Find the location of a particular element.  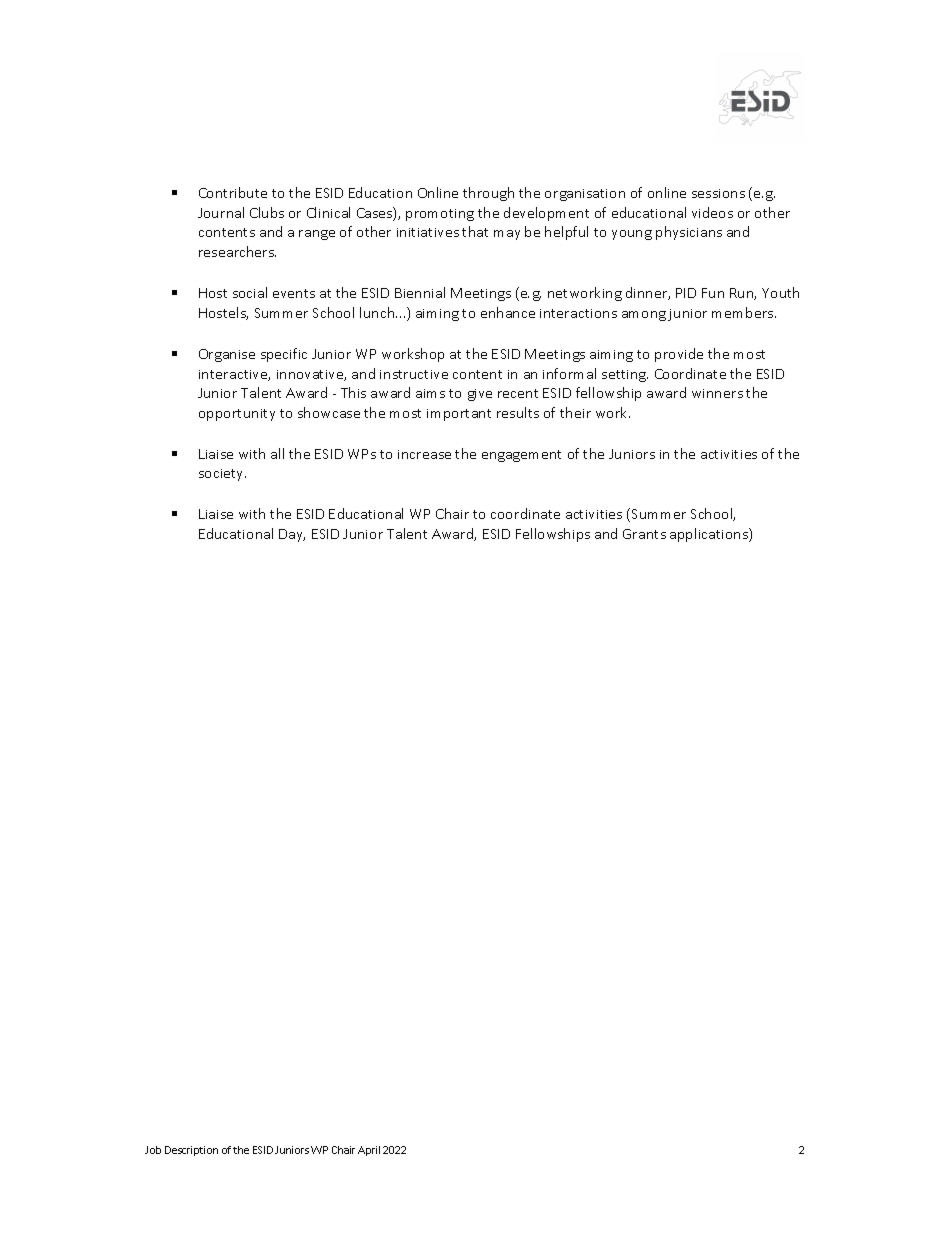

engagement is located at coordinates (521, 456).
